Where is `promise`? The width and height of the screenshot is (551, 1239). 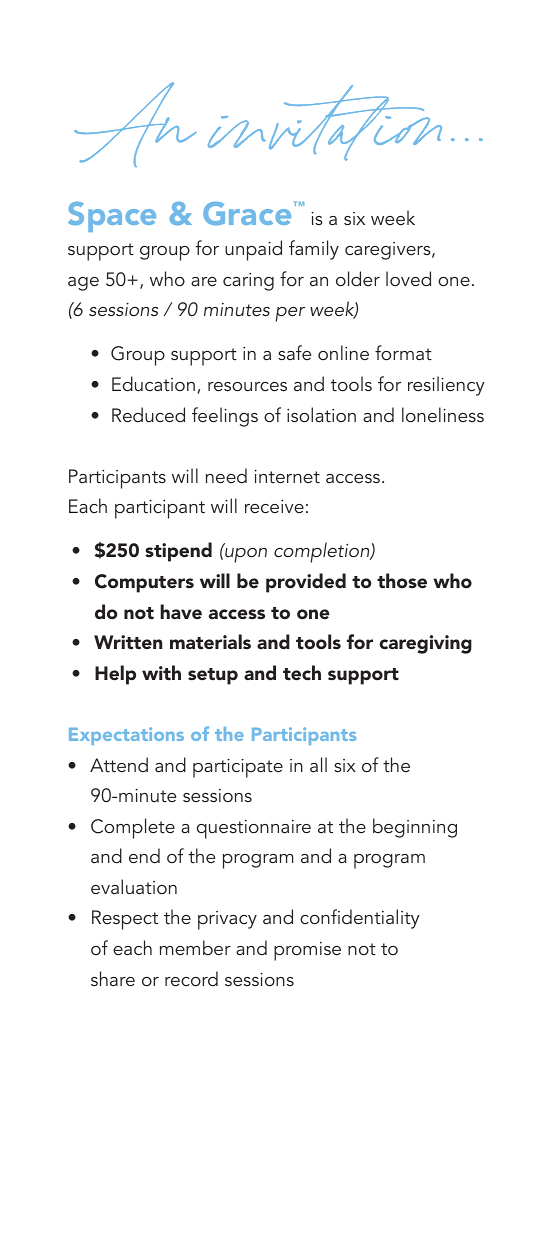
promise is located at coordinates (307, 951).
